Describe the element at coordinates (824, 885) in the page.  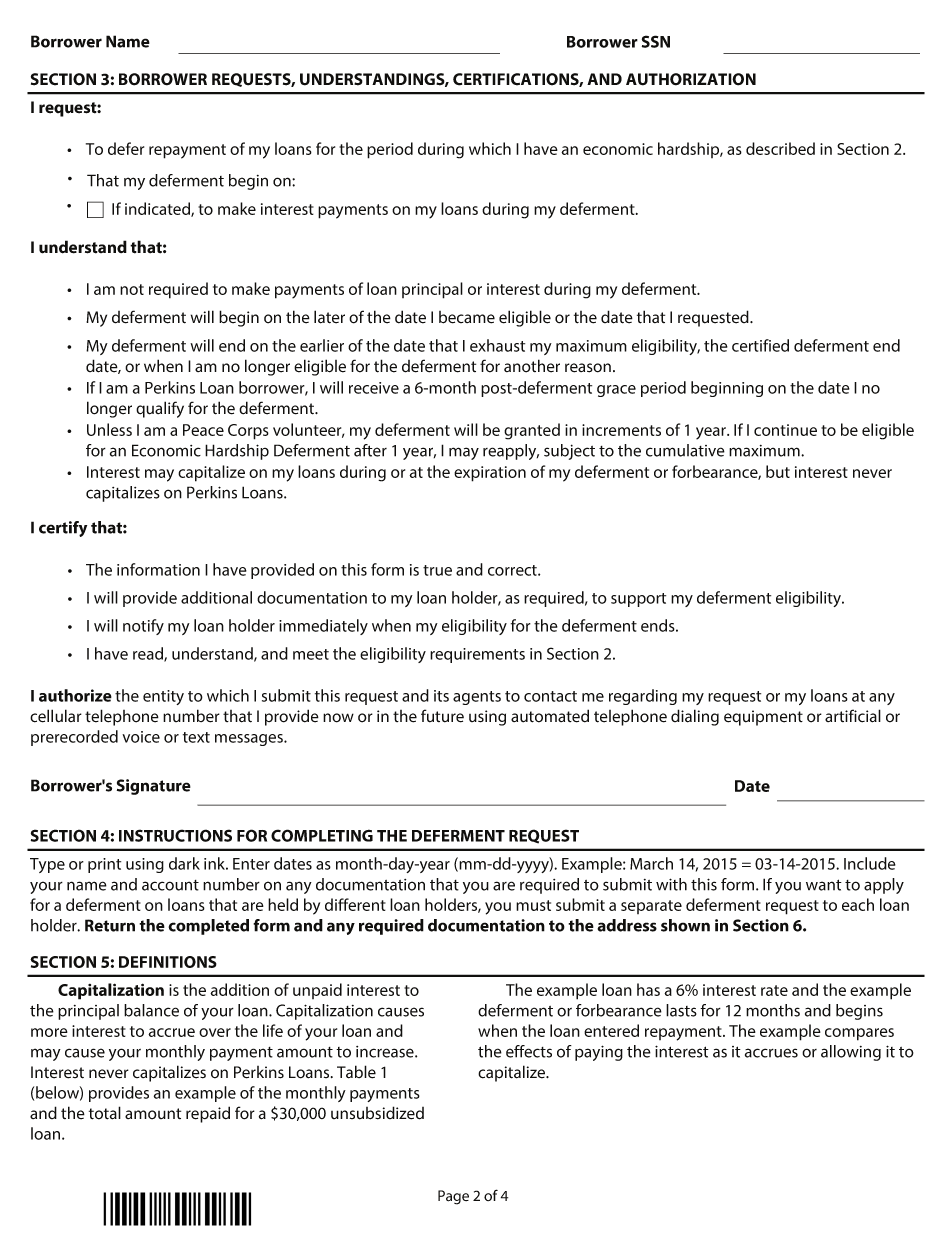
I see `want` at that location.
